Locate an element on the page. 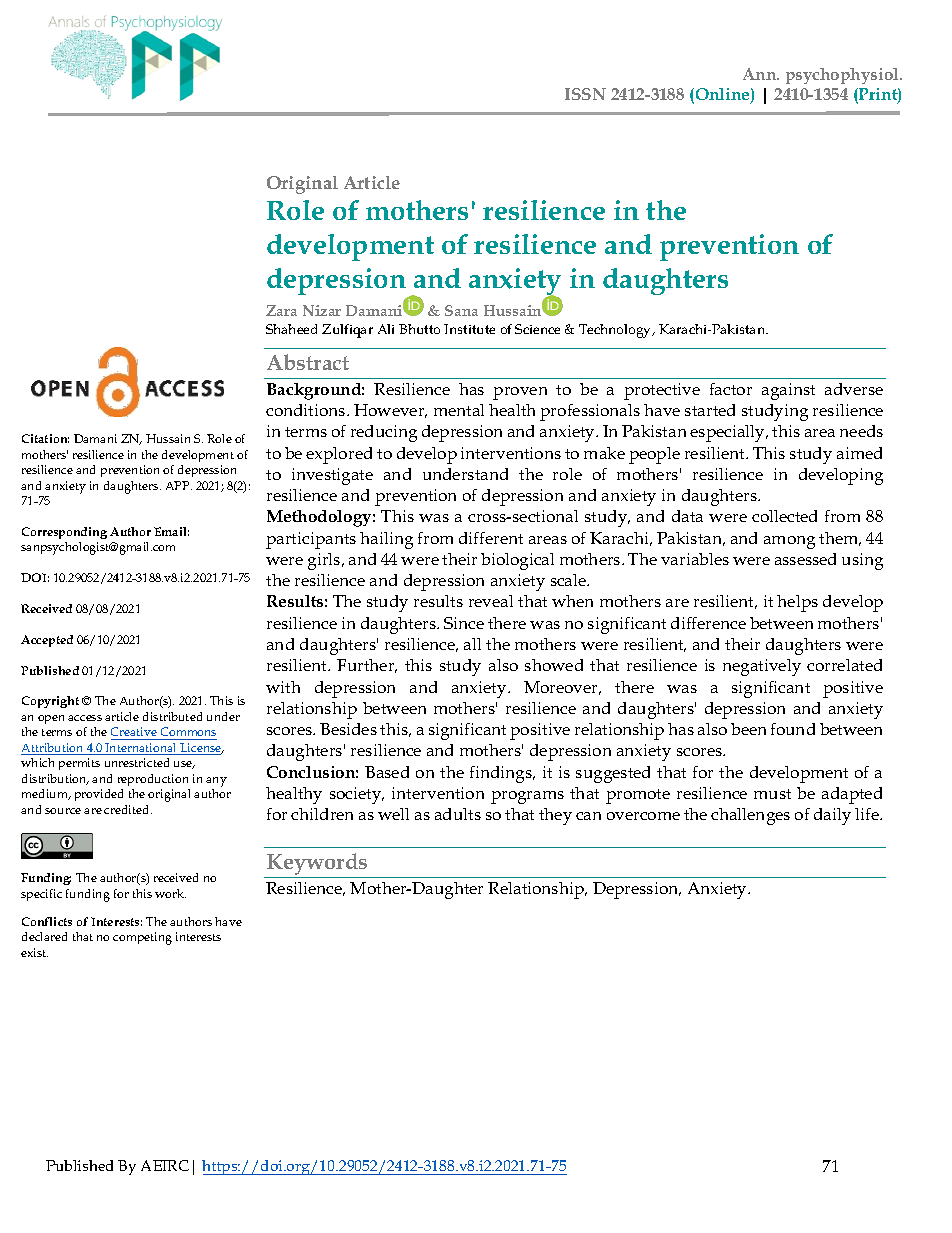 This image has width=952, height=1233. Besides is located at coordinates (348, 729).
